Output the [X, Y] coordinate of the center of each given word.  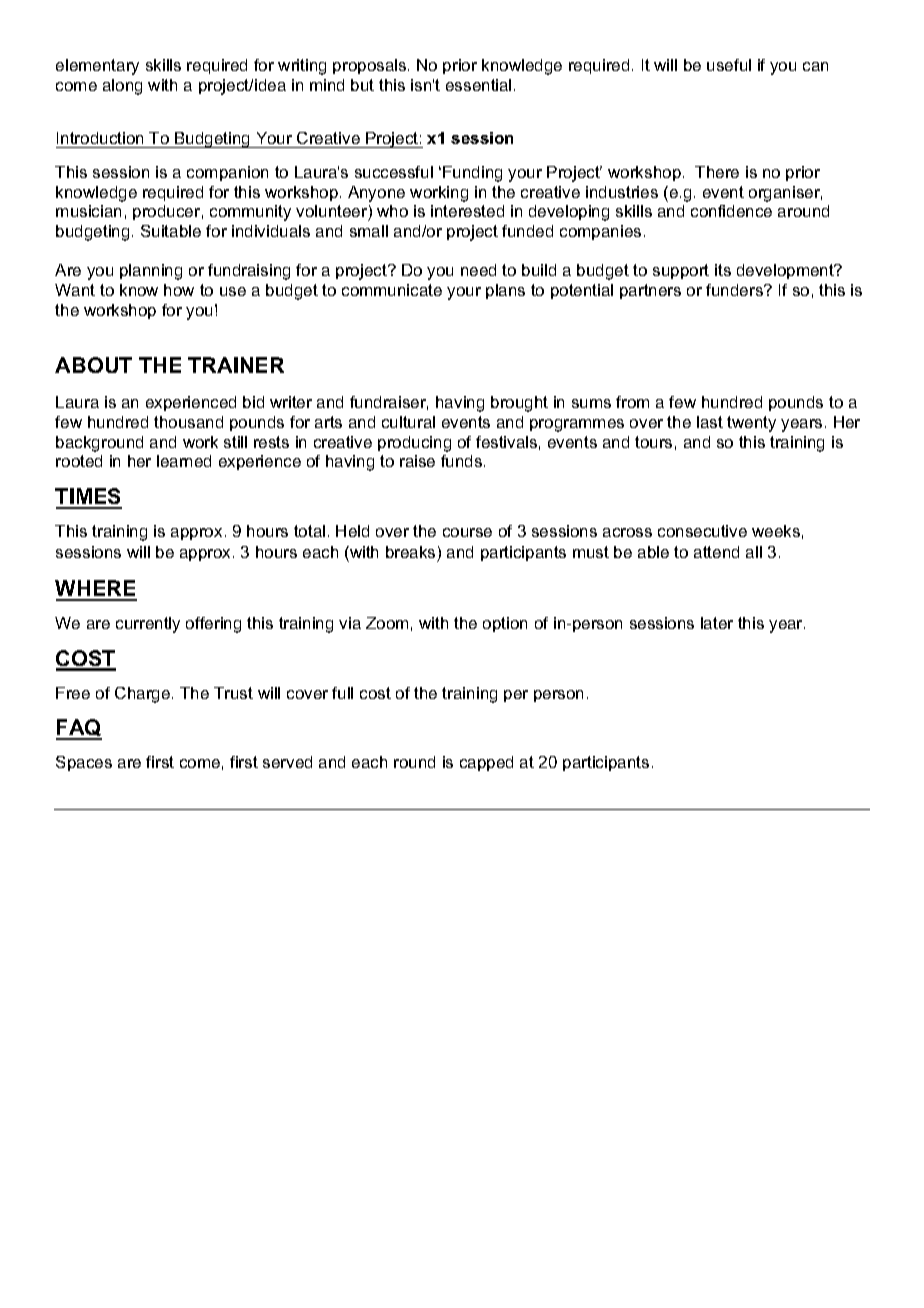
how [179, 290]
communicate [392, 290]
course [467, 532]
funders [735, 290]
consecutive [702, 531]
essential [478, 85]
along [122, 87]
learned [184, 461]
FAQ [79, 729]
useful [729, 65]
